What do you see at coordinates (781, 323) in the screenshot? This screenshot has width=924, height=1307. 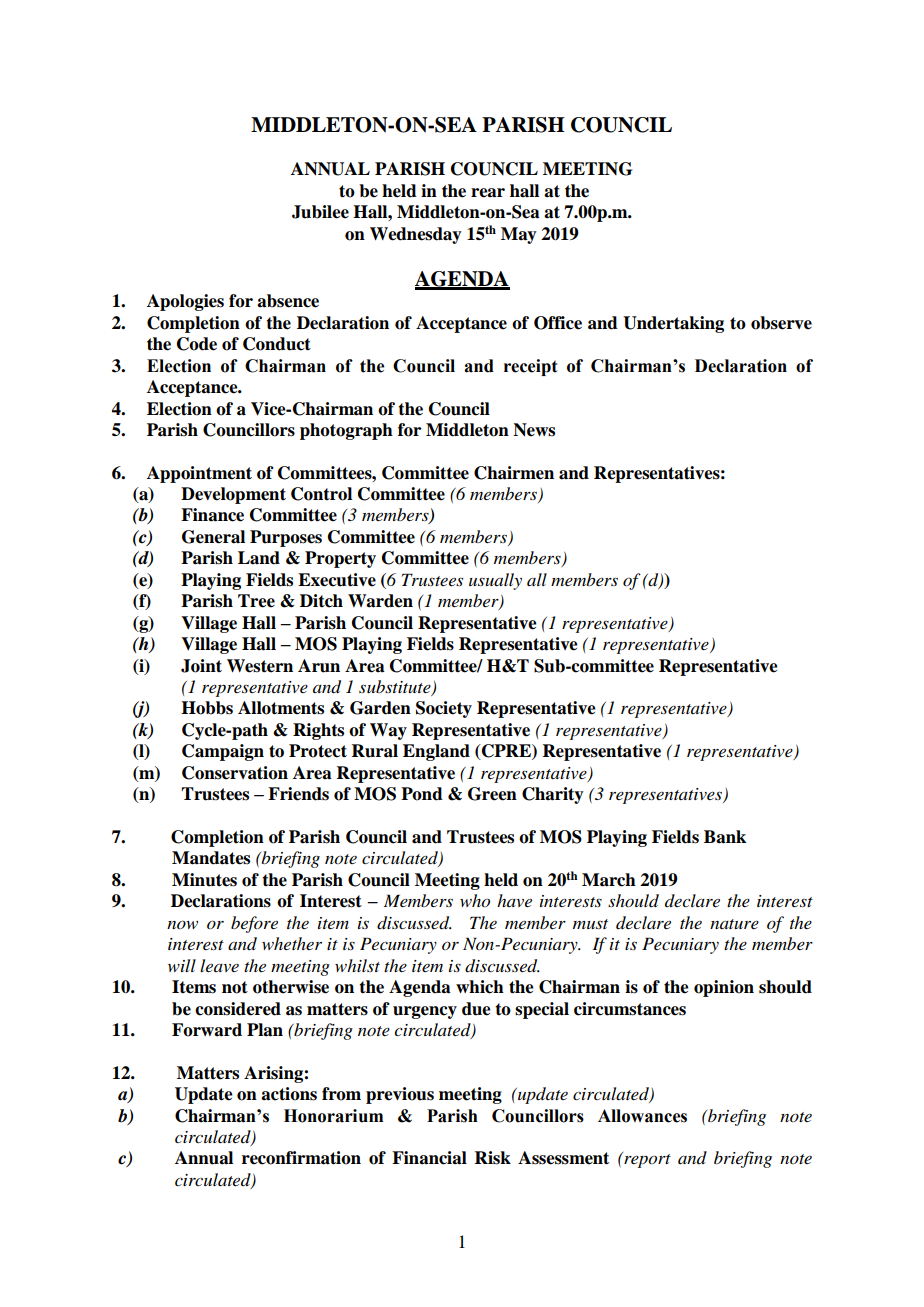 I see `observe` at bounding box center [781, 323].
